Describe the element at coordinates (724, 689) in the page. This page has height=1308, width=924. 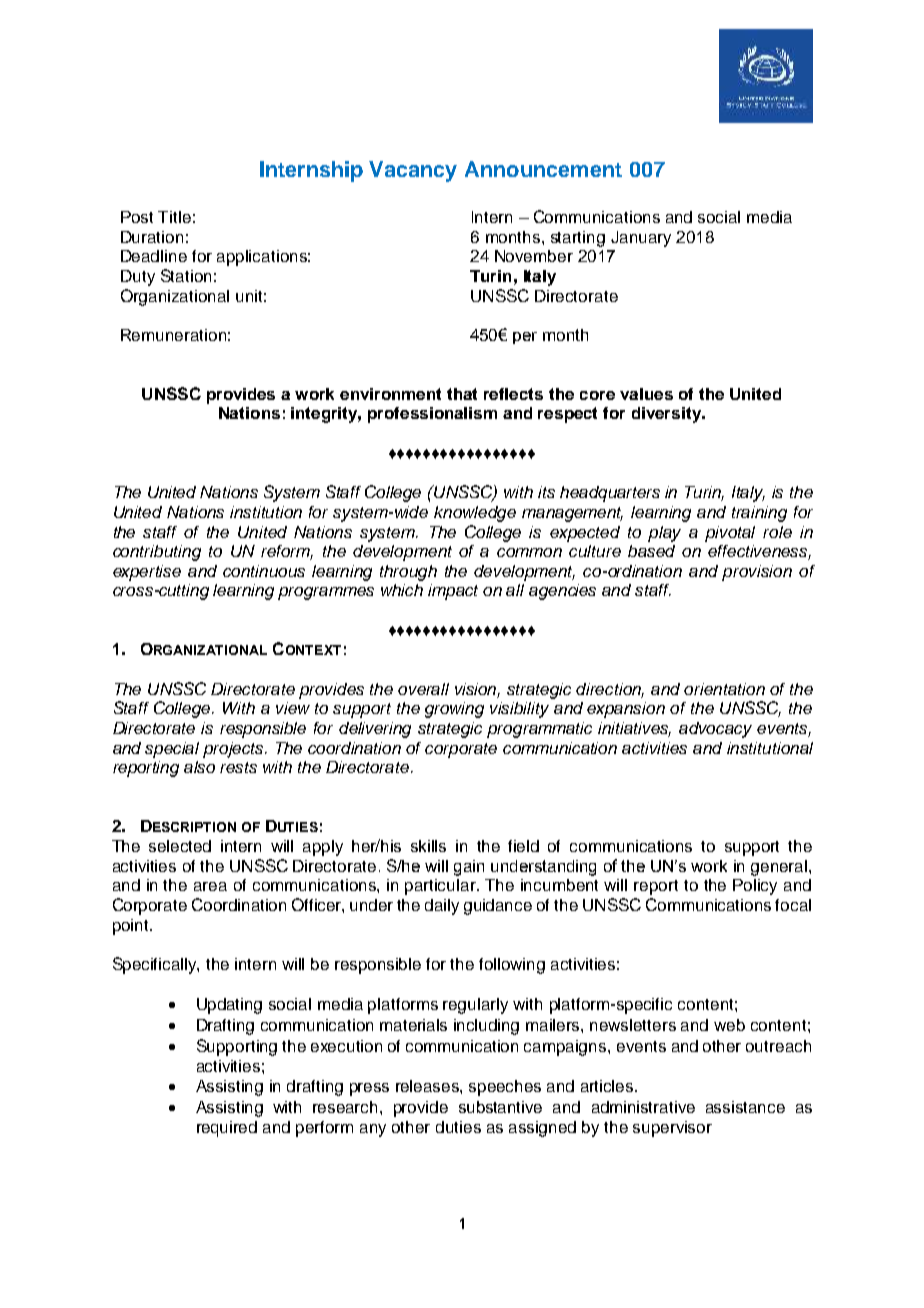
I see `orientation` at that location.
